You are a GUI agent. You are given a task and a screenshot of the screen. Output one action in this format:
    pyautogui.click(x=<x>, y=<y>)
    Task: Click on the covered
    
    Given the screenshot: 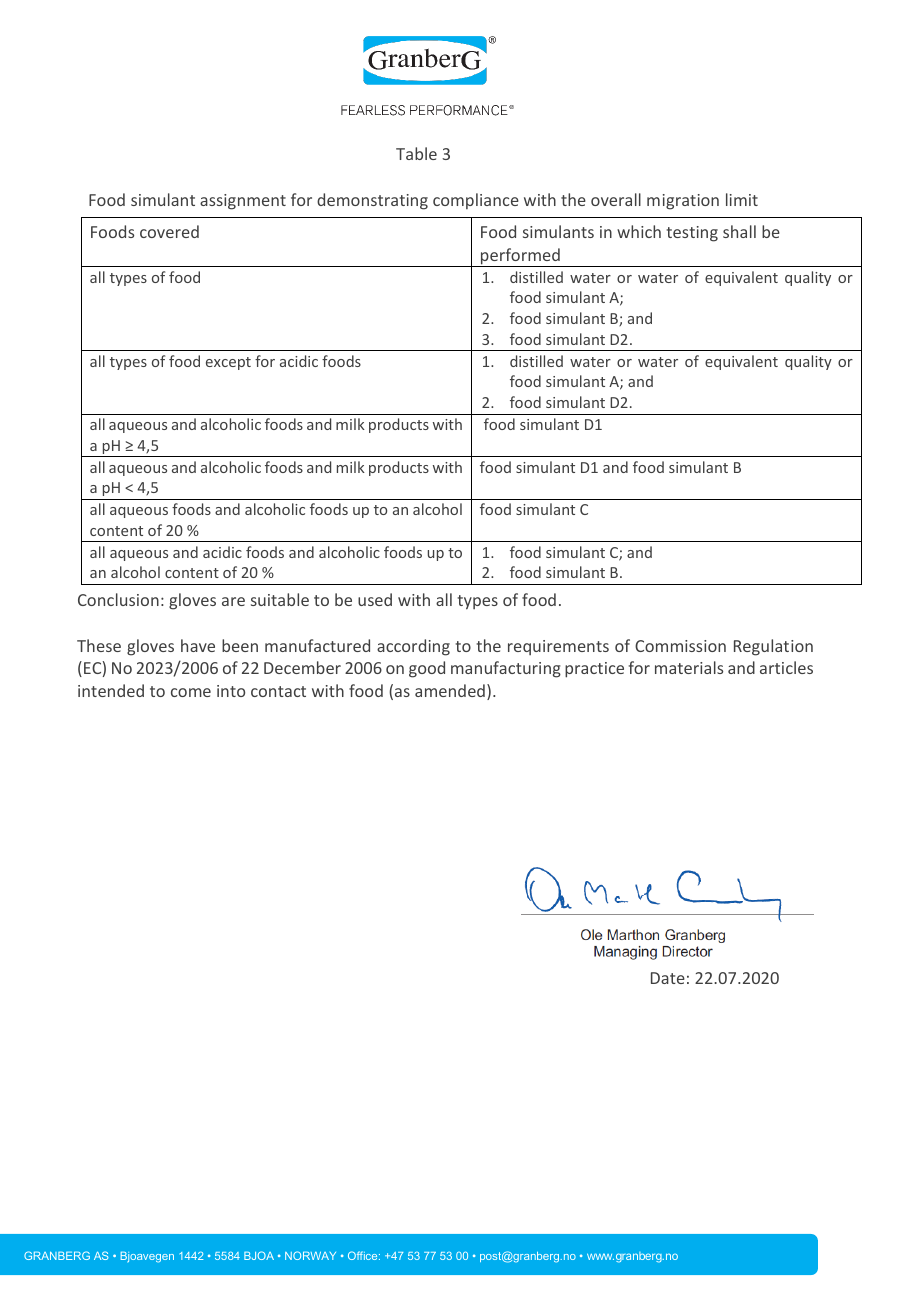 What is the action you would take?
    pyautogui.click(x=169, y=231)
